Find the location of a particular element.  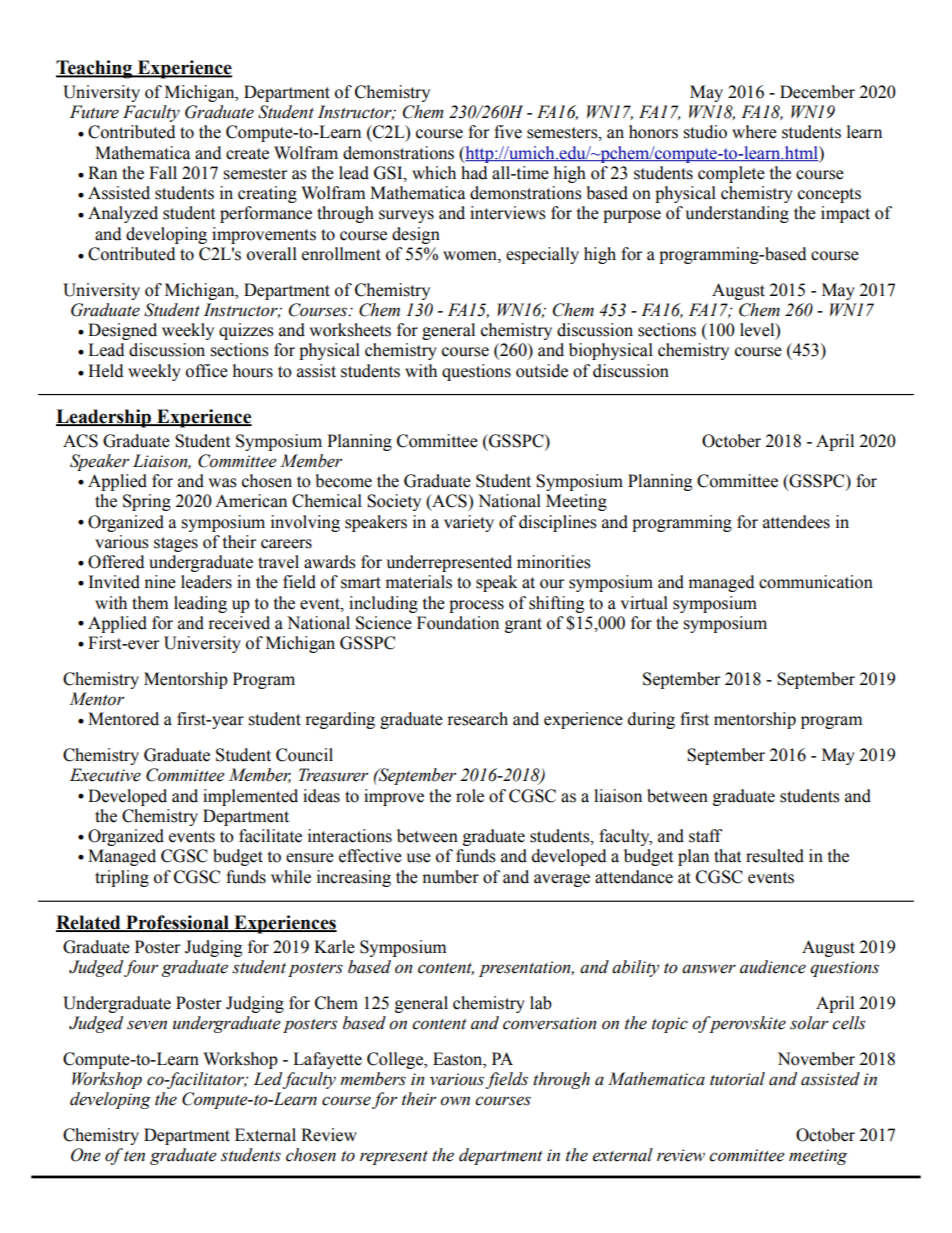

communication is located at coordinates (816, 582).
